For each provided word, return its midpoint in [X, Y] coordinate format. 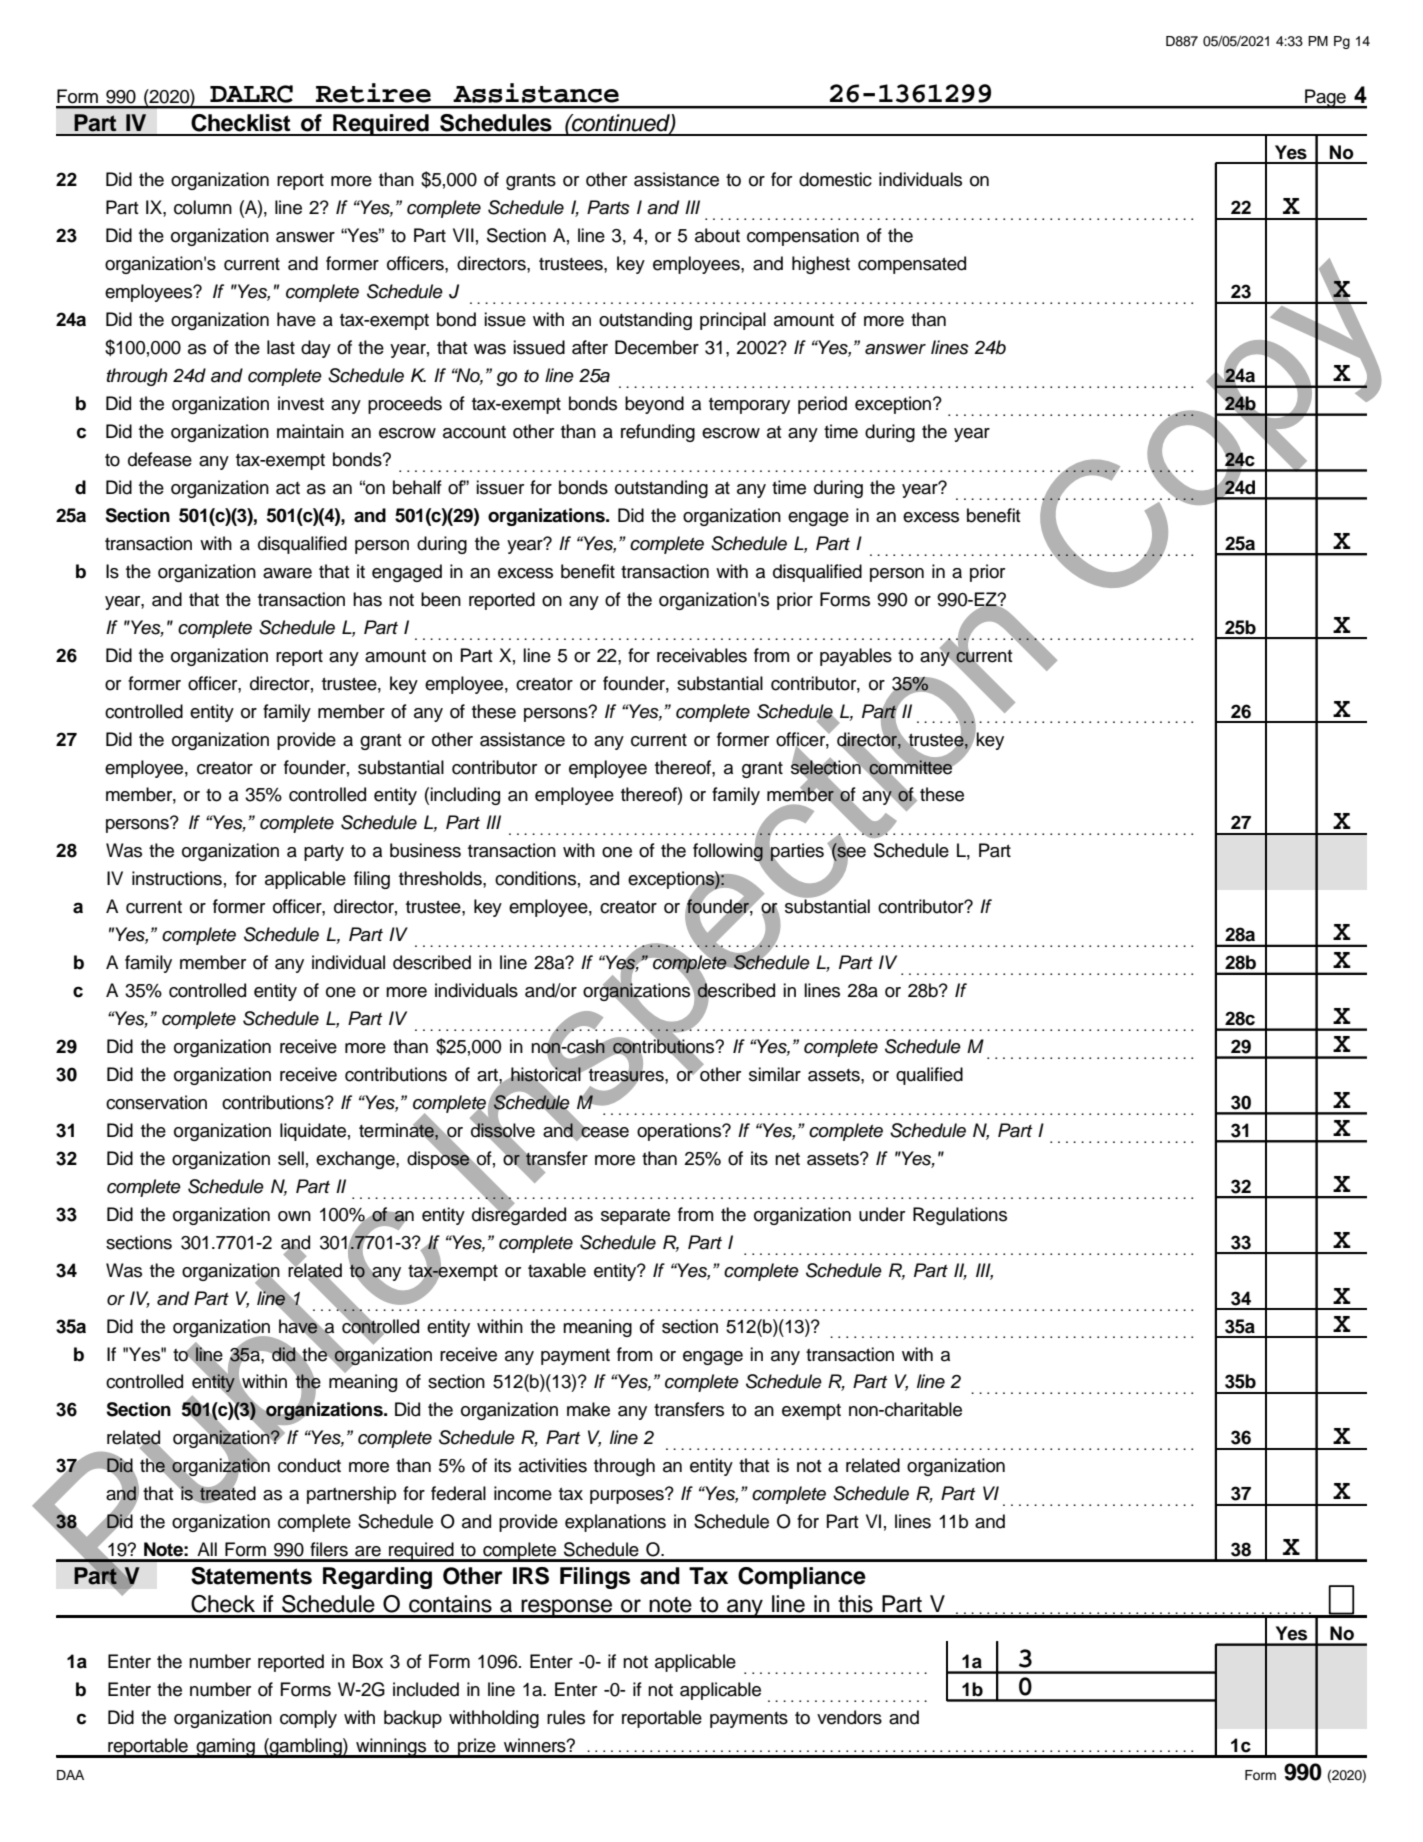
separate [635, 1216]
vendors [849, 1717]
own [294, 1216]
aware [287, 573]
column [203, 207]
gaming [225, 1748]
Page [1325, 99]
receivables [702, 655]
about [717, 235]
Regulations [960, 1216]
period [822, 405]
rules [566, 1717]
